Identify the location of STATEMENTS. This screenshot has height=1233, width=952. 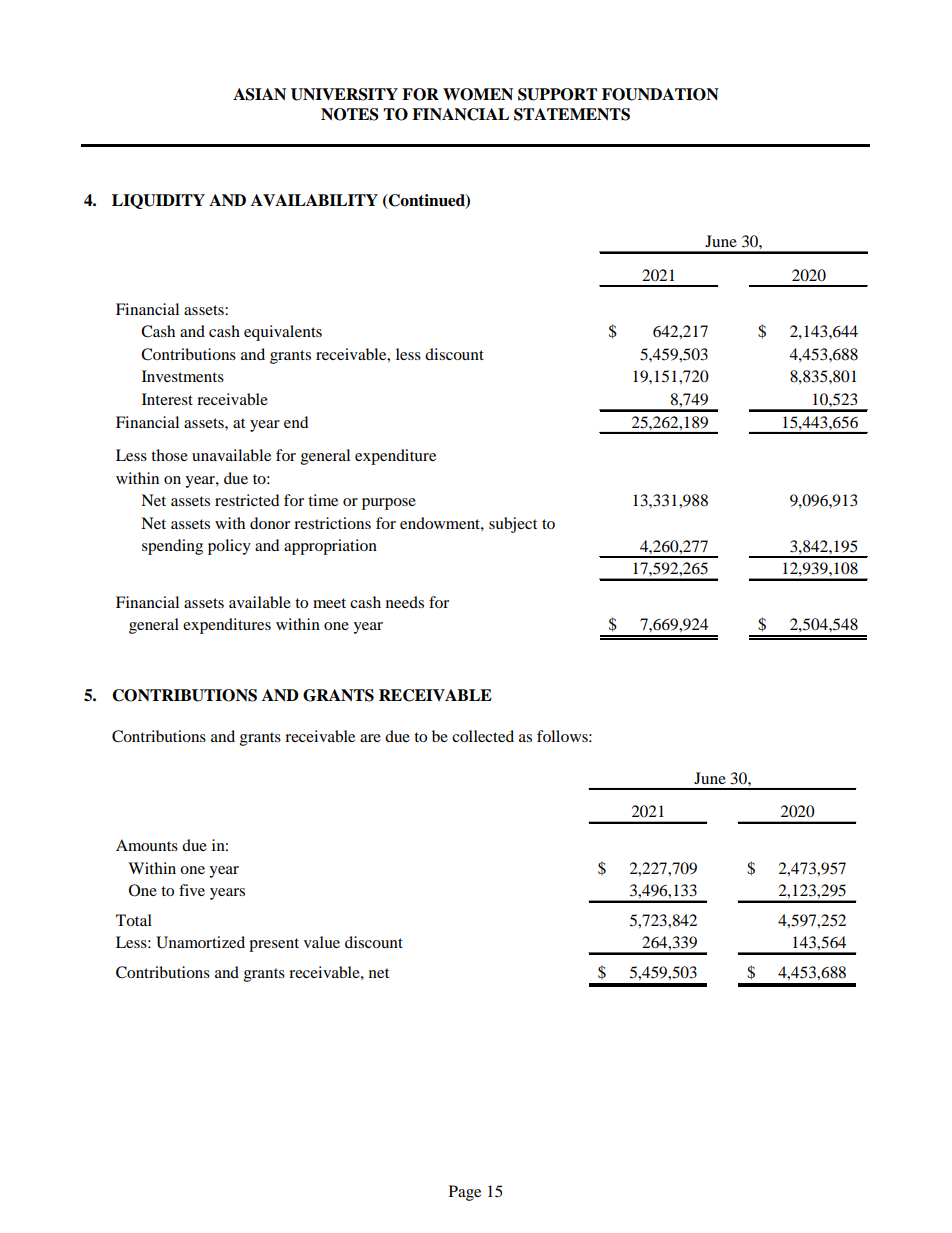
(572, 114).
